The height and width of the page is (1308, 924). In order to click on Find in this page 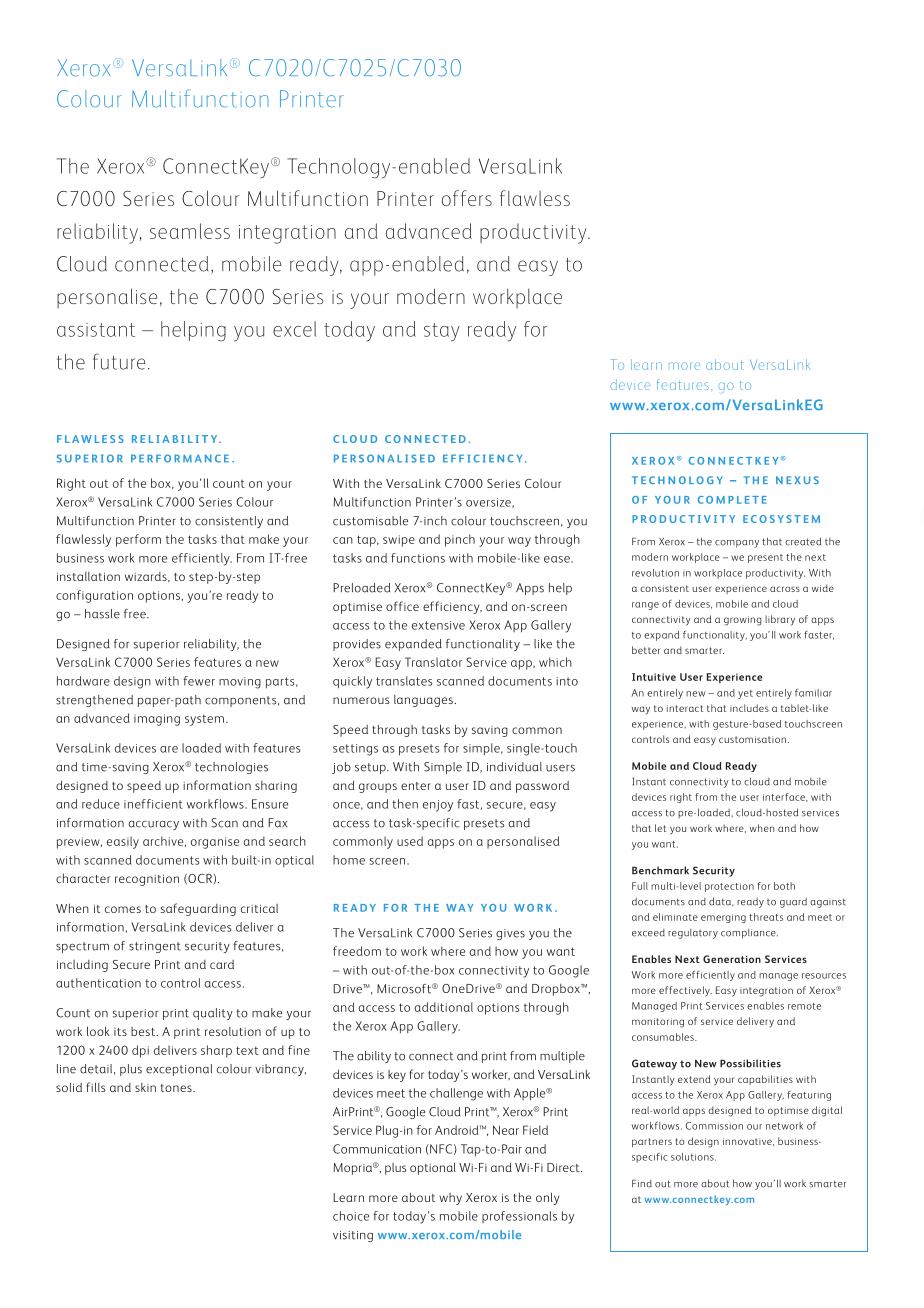, I will do `click(642, 1184)`.
